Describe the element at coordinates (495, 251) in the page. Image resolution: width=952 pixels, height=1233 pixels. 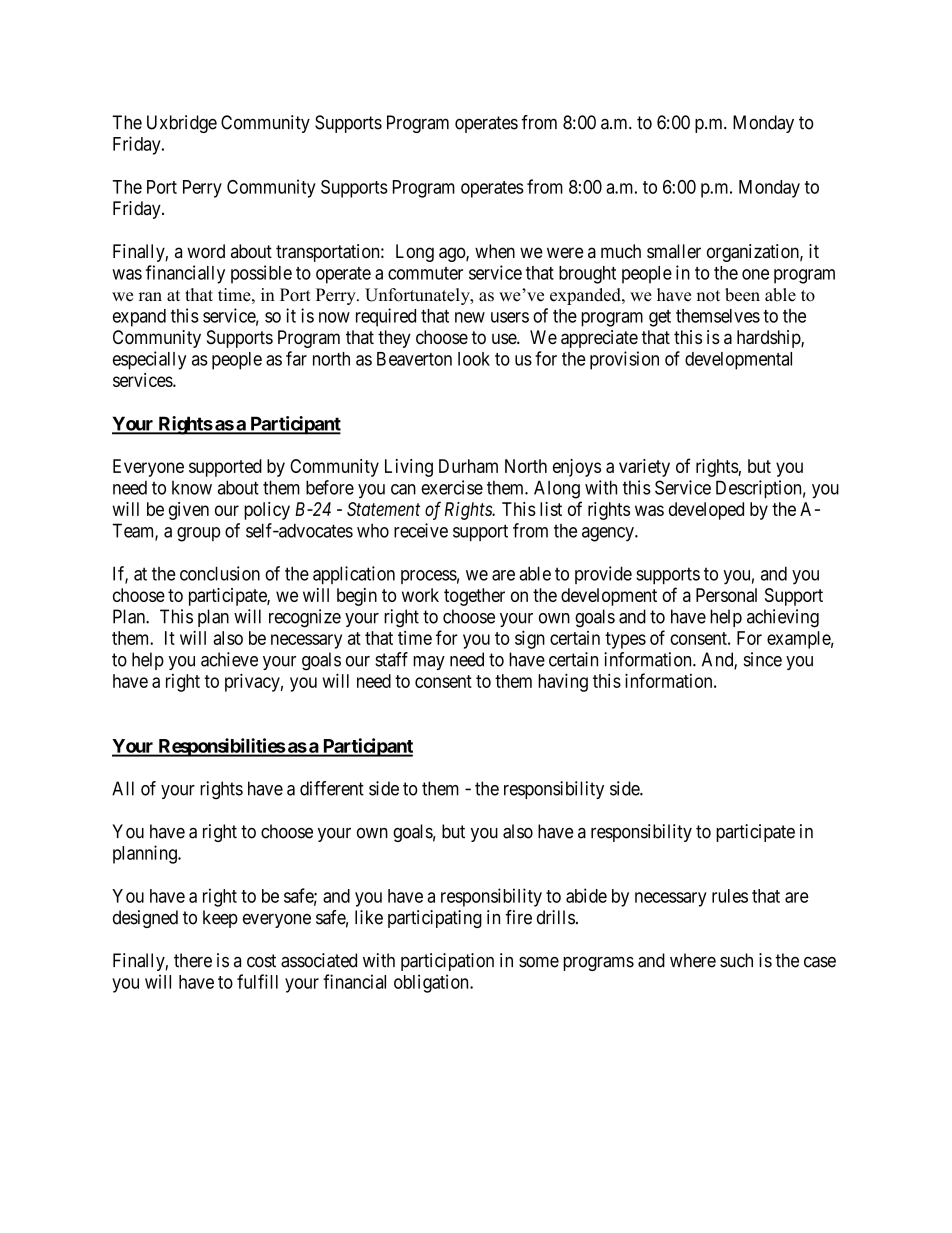
I see `when` at that location.
